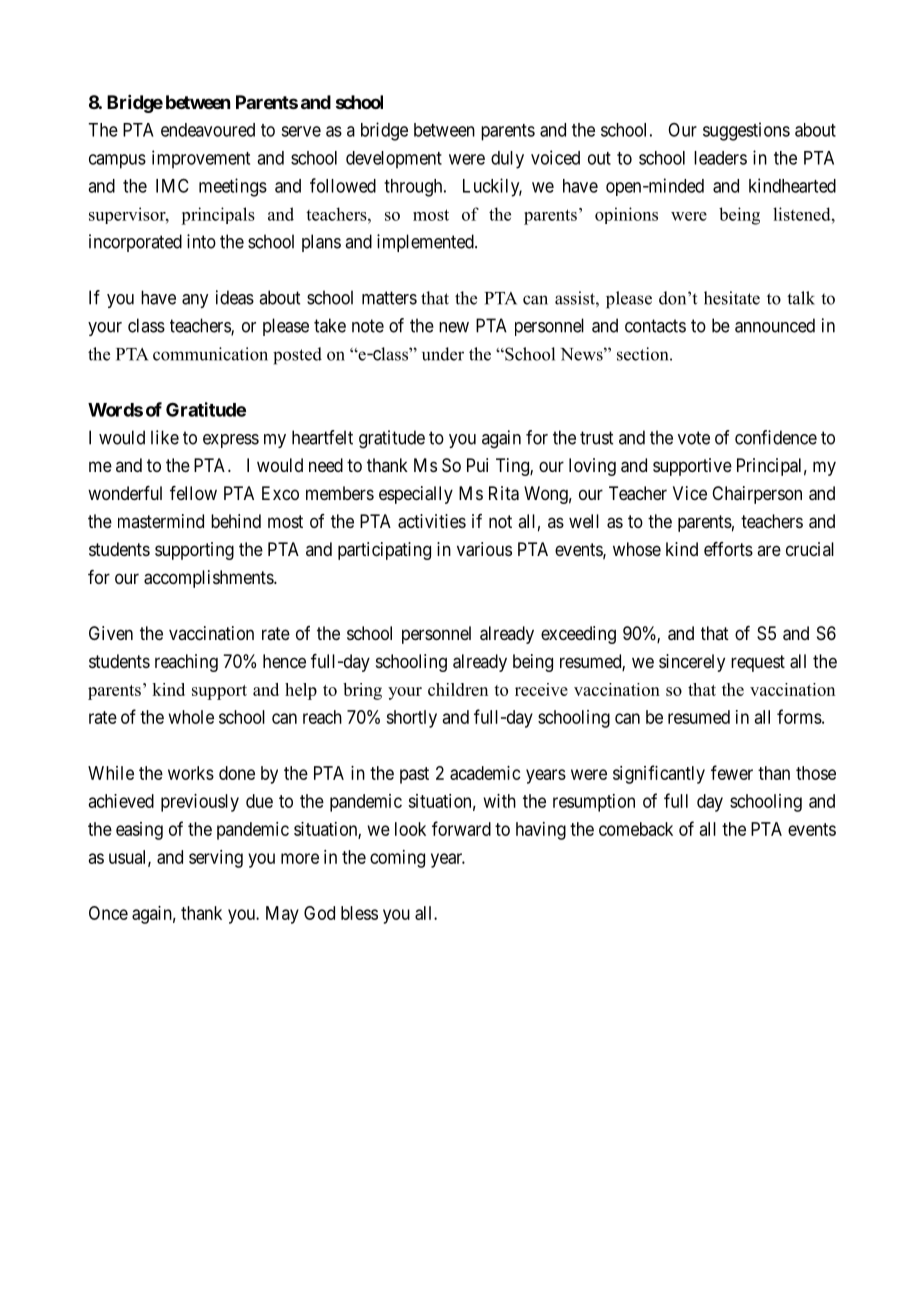 The image size is (924, 1308). What do you see at coordinates (161, 521) in the screenshot?
I see `mastermind` at bounding box center [161, 521].
